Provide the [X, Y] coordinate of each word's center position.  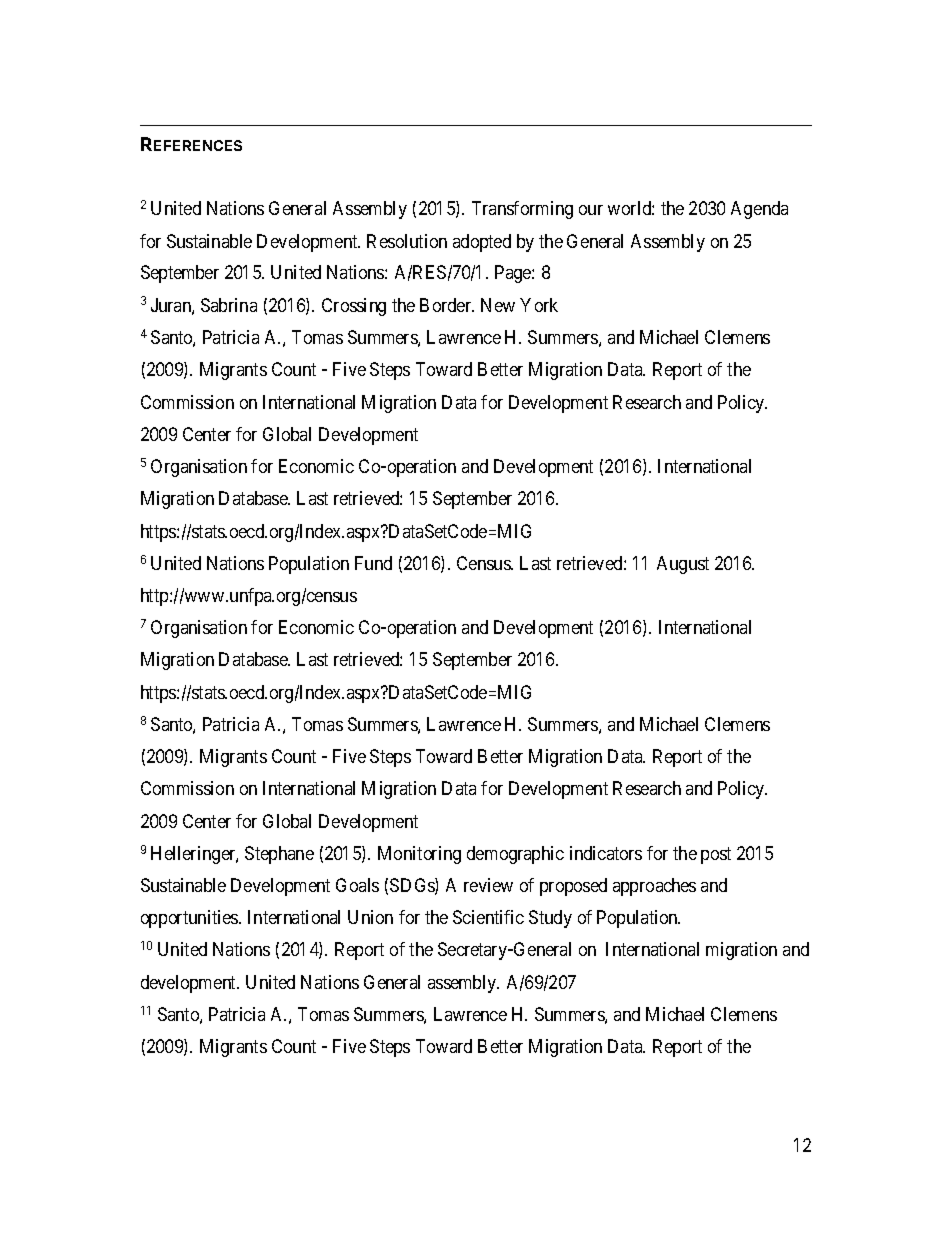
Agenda [759, 210]
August [683, 565]
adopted [482, 243]
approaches [654, 887]
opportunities [190, 919]
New [498, 305]
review [488, 885]
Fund [373, 563]
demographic [515, 855]
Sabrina [229, 305]
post [716, 855]
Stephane [279, 855]
